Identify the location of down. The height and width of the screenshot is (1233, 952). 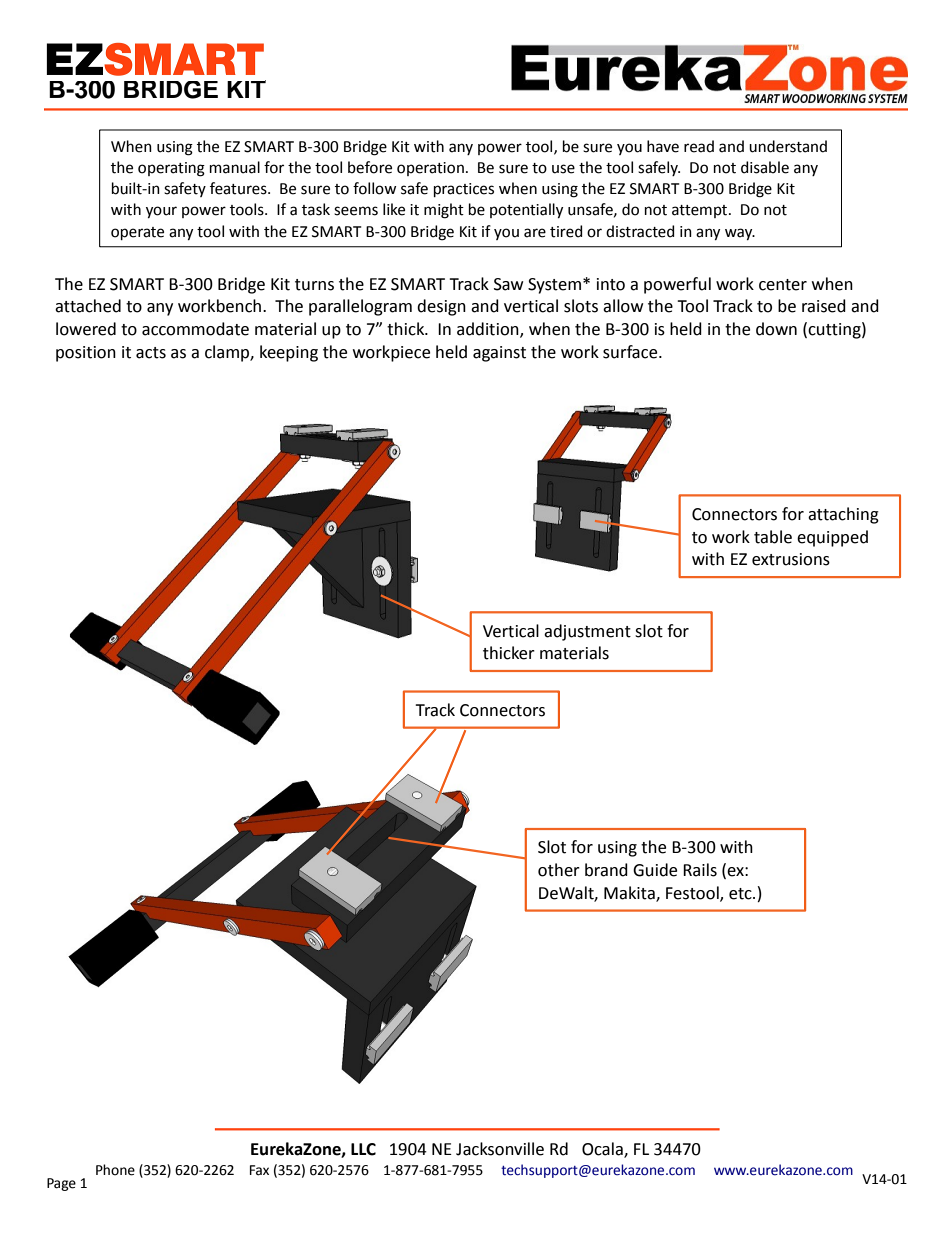
(776, 329).
